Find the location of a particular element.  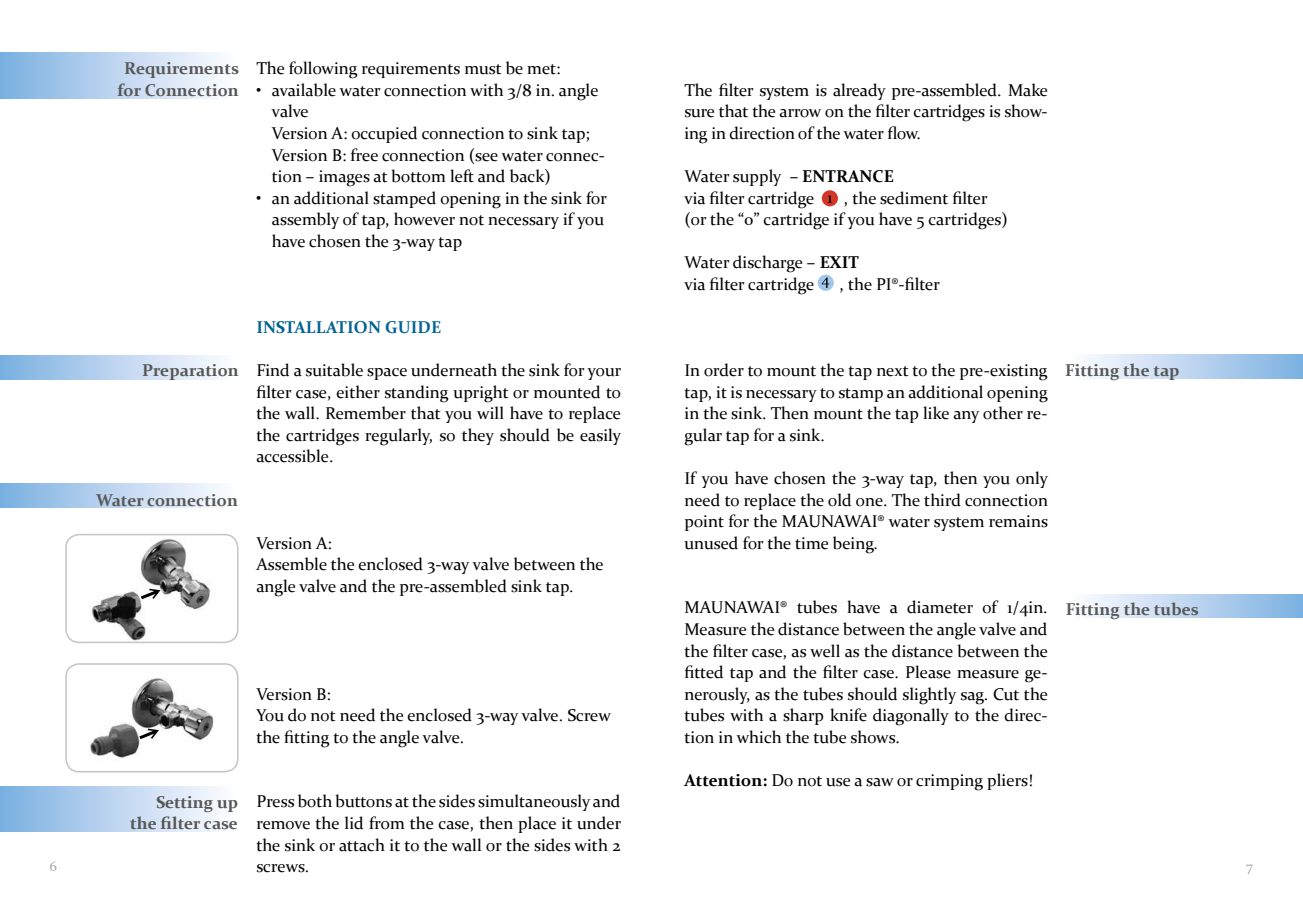

remove is located at coordinates (283, 825).
